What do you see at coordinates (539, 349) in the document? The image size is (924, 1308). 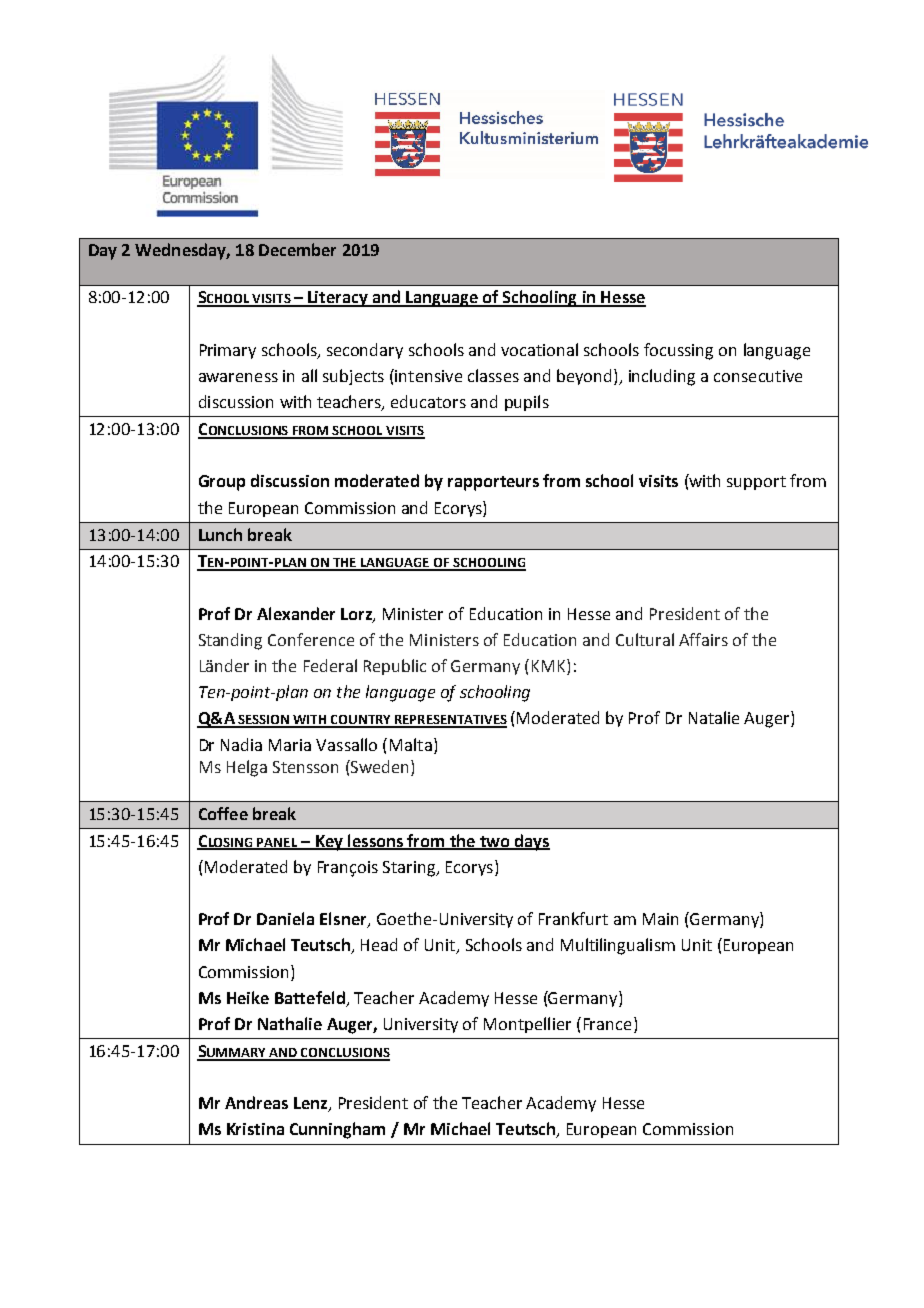 I see `vocational` at bounding box center [539, 349].
